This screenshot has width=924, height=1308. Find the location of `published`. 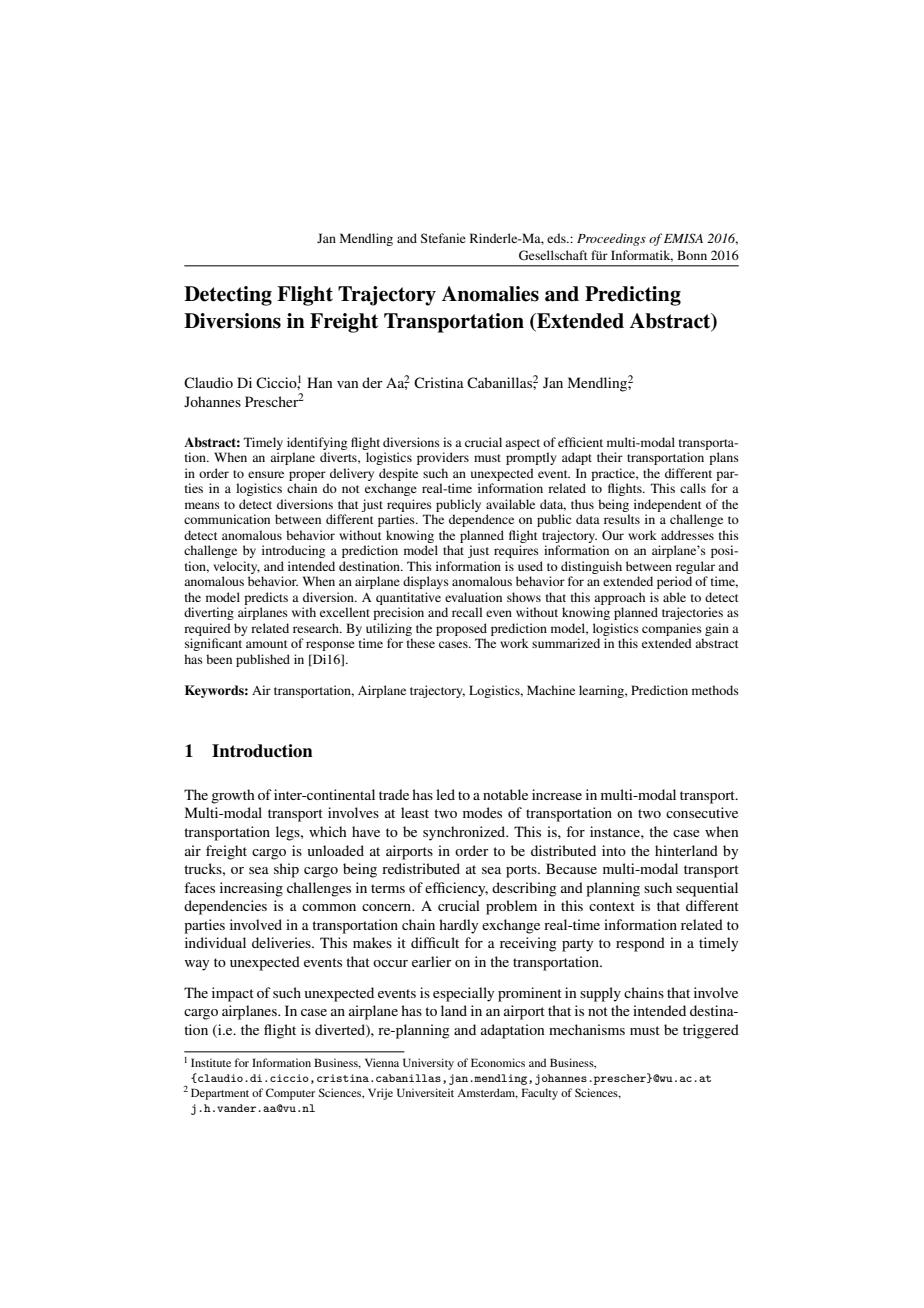

published is located at coordinates (263, 660).
